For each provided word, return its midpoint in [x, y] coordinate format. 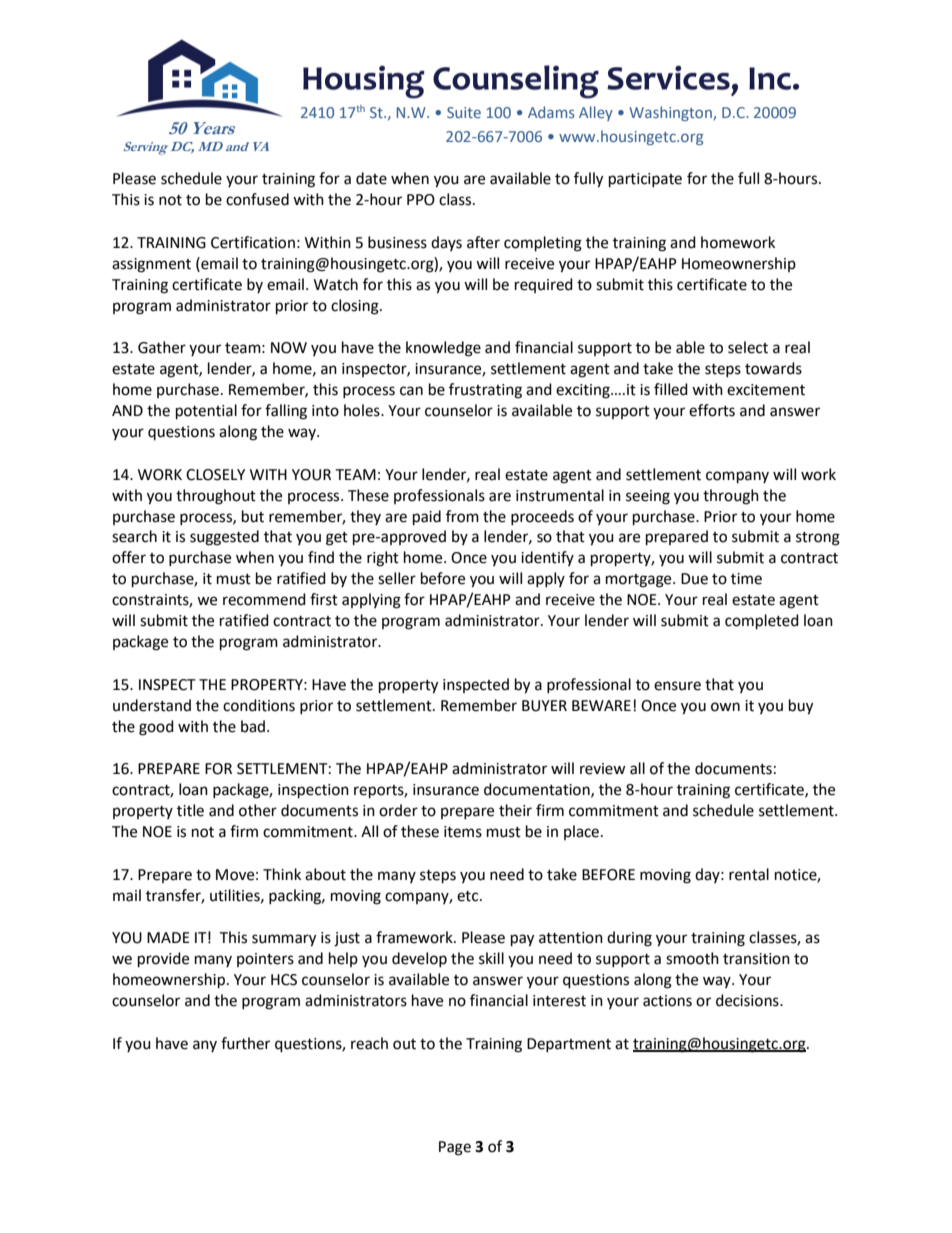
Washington [671, 113]
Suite [464, 112]
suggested [224, 538]
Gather [162, 347]
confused [257, 199]
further [245, 1043]
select [748, 347]
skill [491, 958]
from [462, 516]
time [746, 579]
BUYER [544, 706]
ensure [677, 686]
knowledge [443, 349]
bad [253, 726]
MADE [168, 937]
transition [756, 959]
